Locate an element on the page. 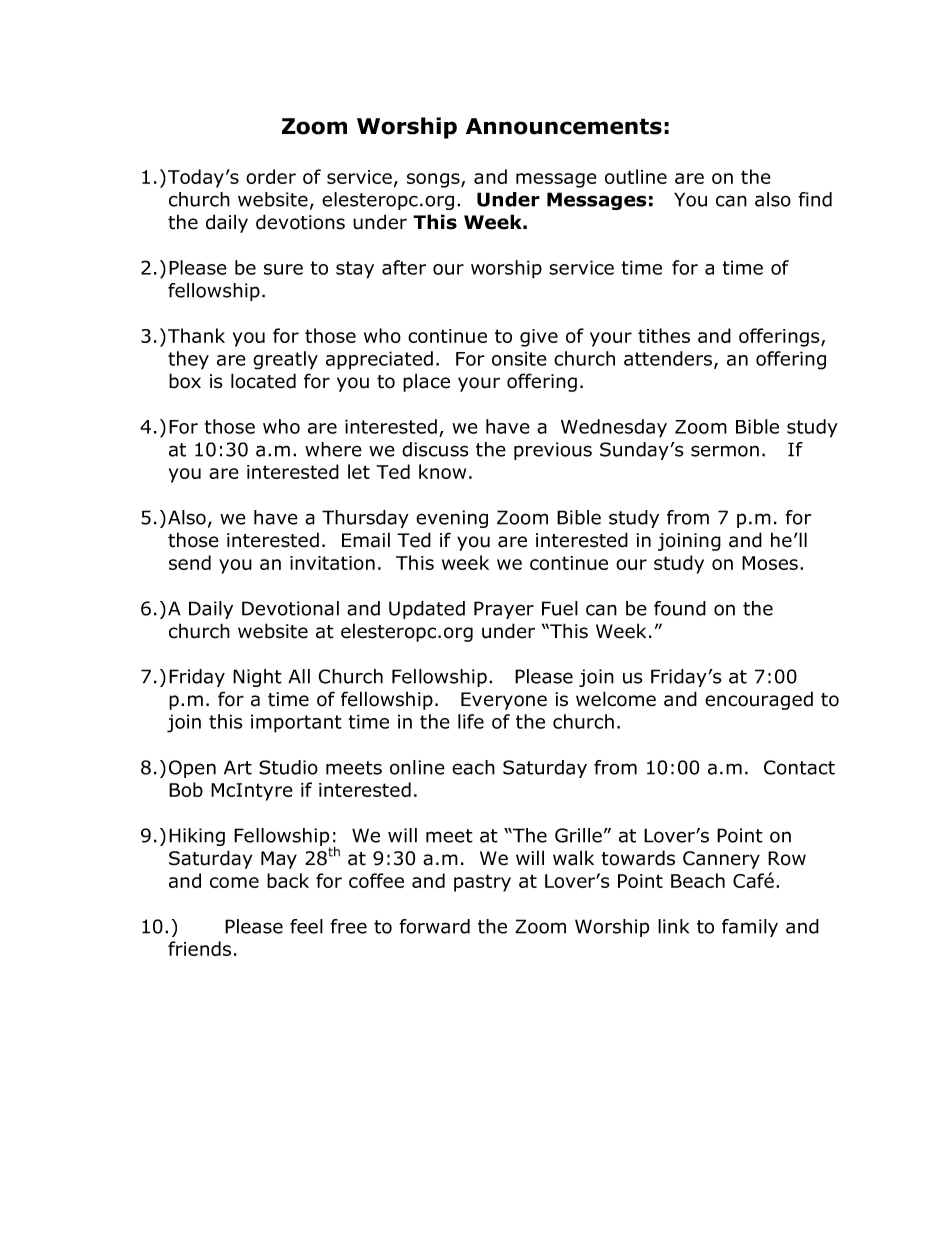 The image size is (952, 1233). family is located at coordinates (750, 928).
